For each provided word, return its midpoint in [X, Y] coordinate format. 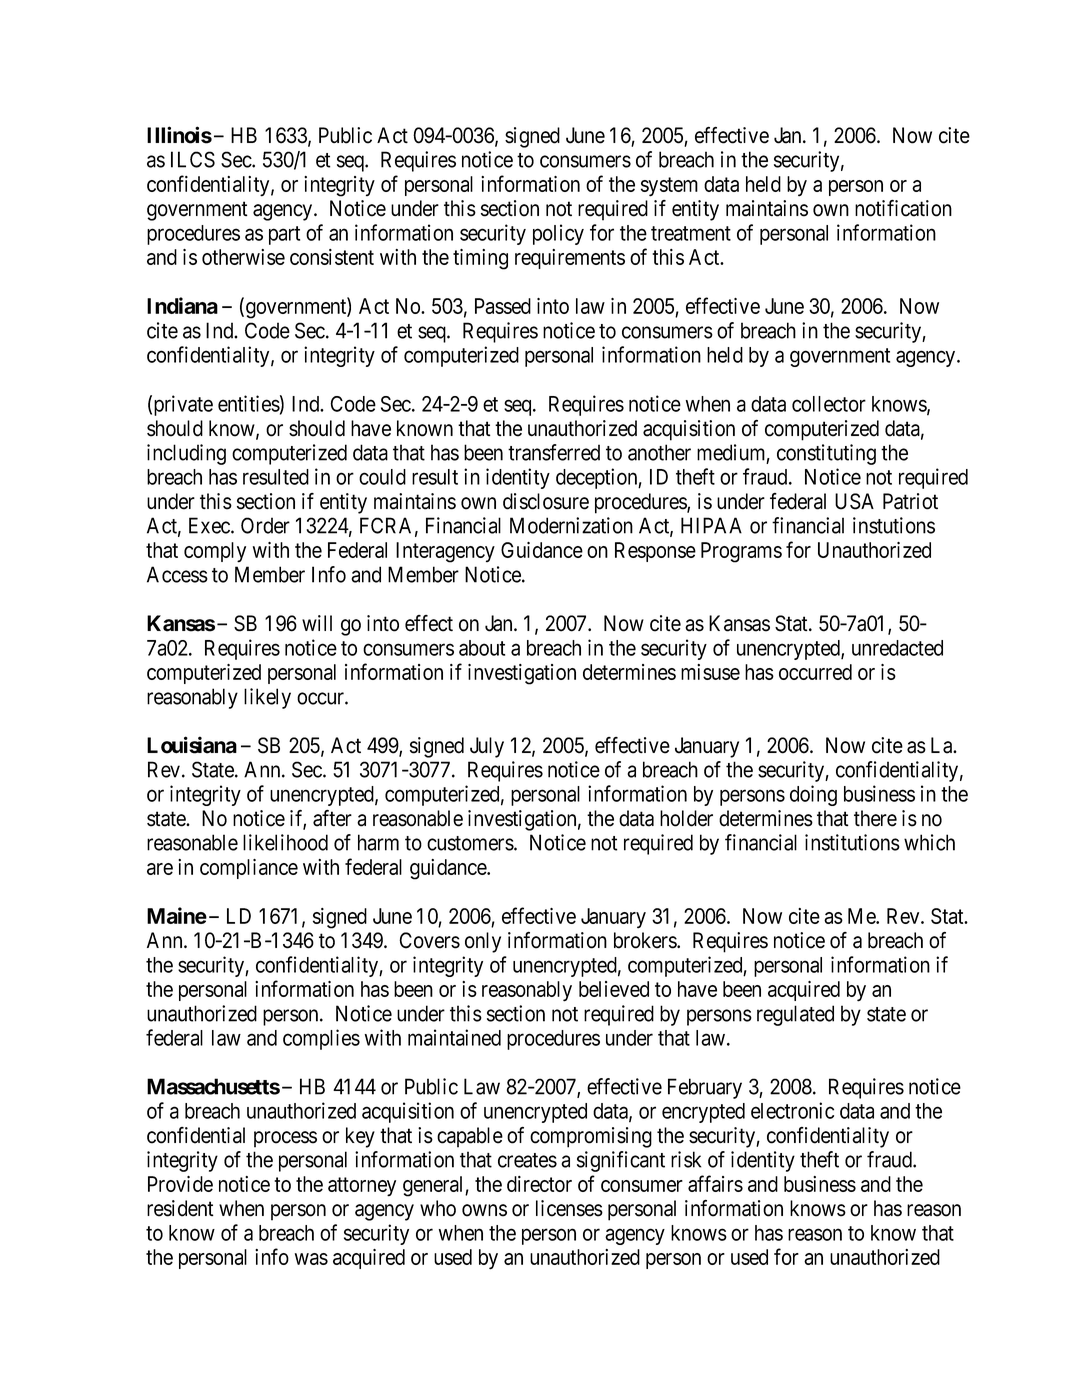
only [483, 942]
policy [558, 234]
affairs [715, 1183]
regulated [795, 1015]
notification [903, 208]
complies [321, 1039]
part [284, 235]
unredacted [897, 648]
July [487, 747]
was [311, 1259]
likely [267, 698]
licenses [569, 1208]
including [186, 454]
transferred [554, 452]
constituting [826, 454]
